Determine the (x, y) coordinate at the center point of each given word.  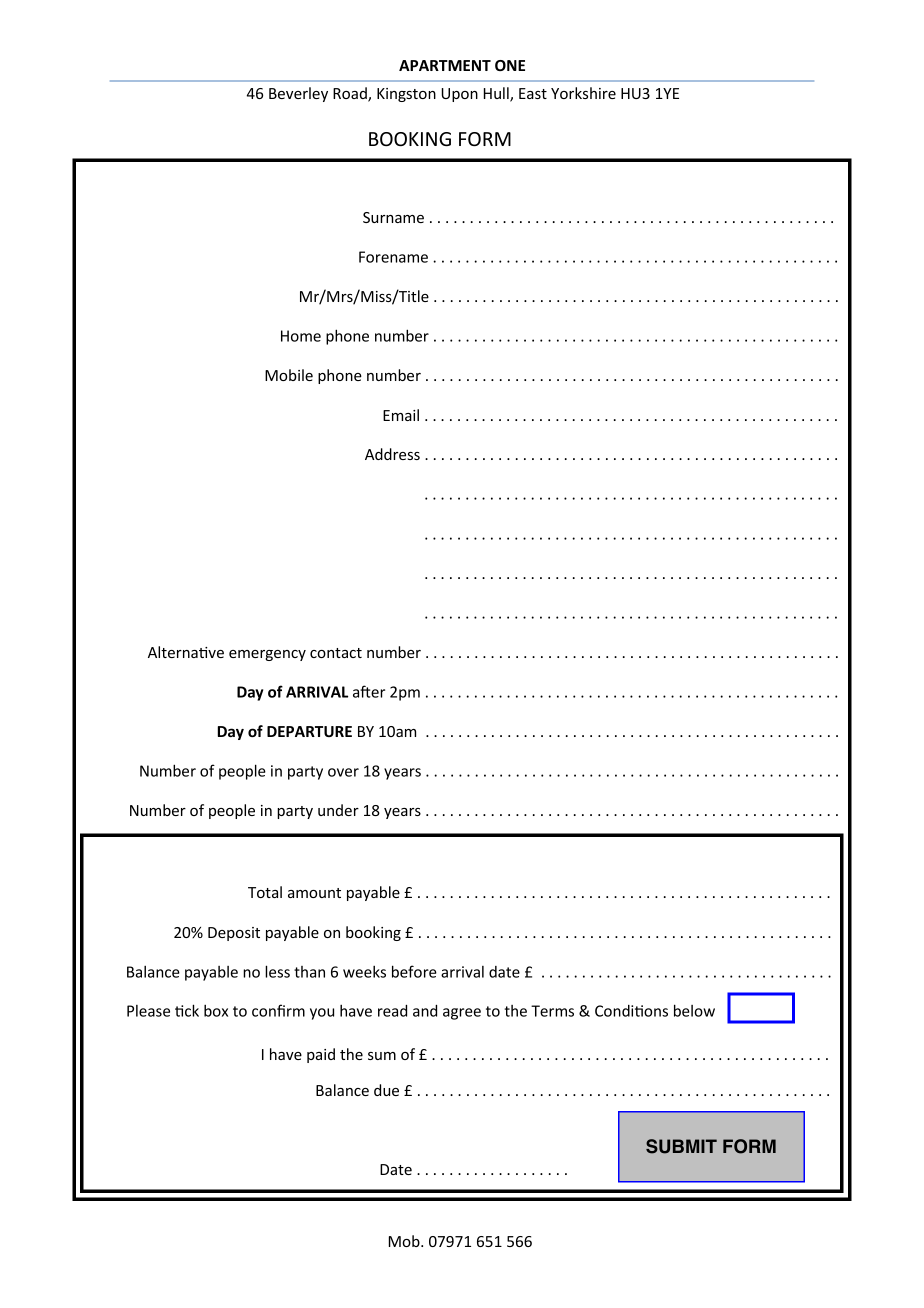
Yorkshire (583, 93)
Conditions (631, 1011)
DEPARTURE (309, 731)
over (343, 772)
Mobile (289, 375)
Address (392, 454)
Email (401, 415)
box (216, 1011)
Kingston (406, 95)
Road (351, 94)
